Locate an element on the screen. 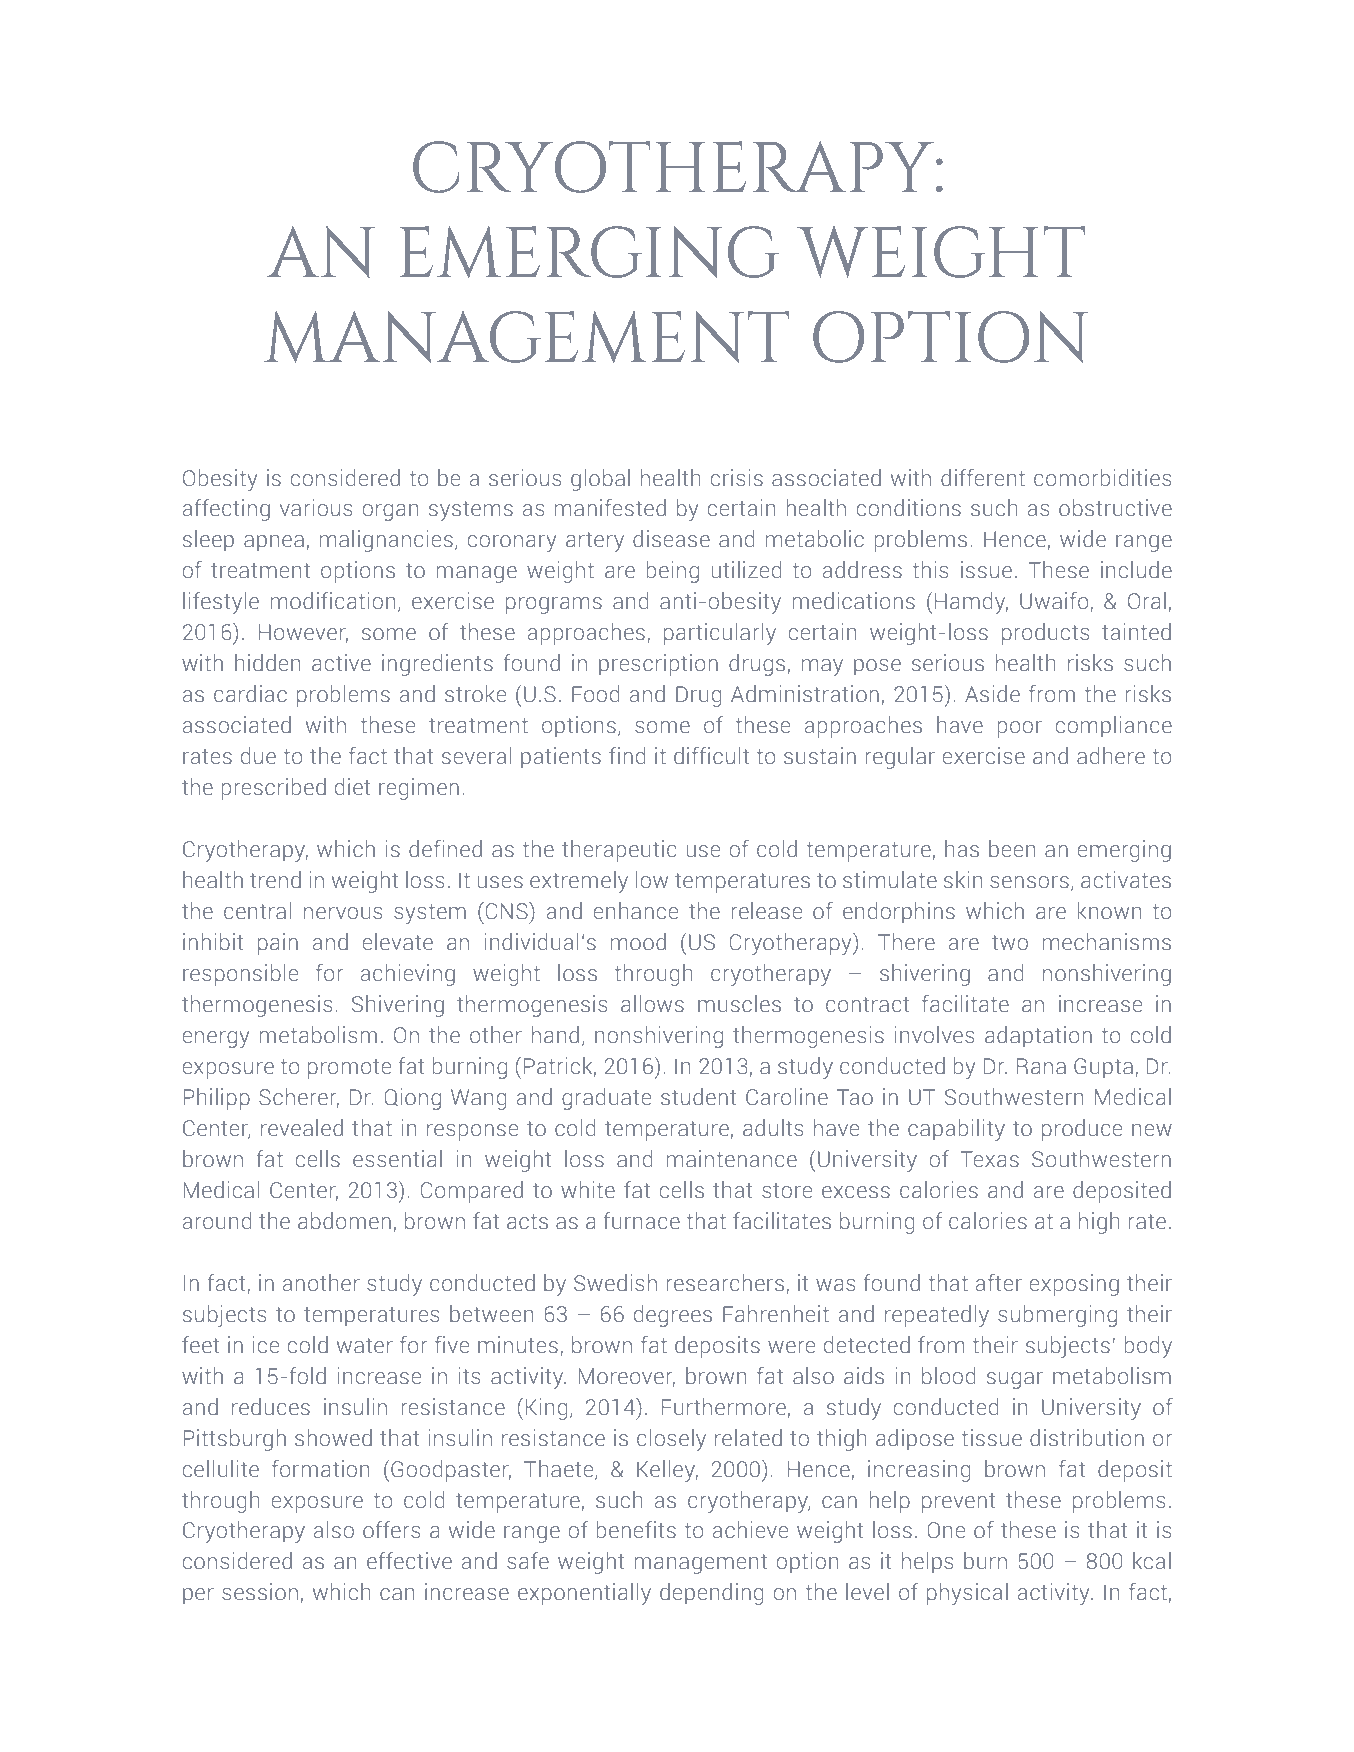 The width and height of the screenshot is (1354, 1752). session is located at coordinates (260, 1592).
